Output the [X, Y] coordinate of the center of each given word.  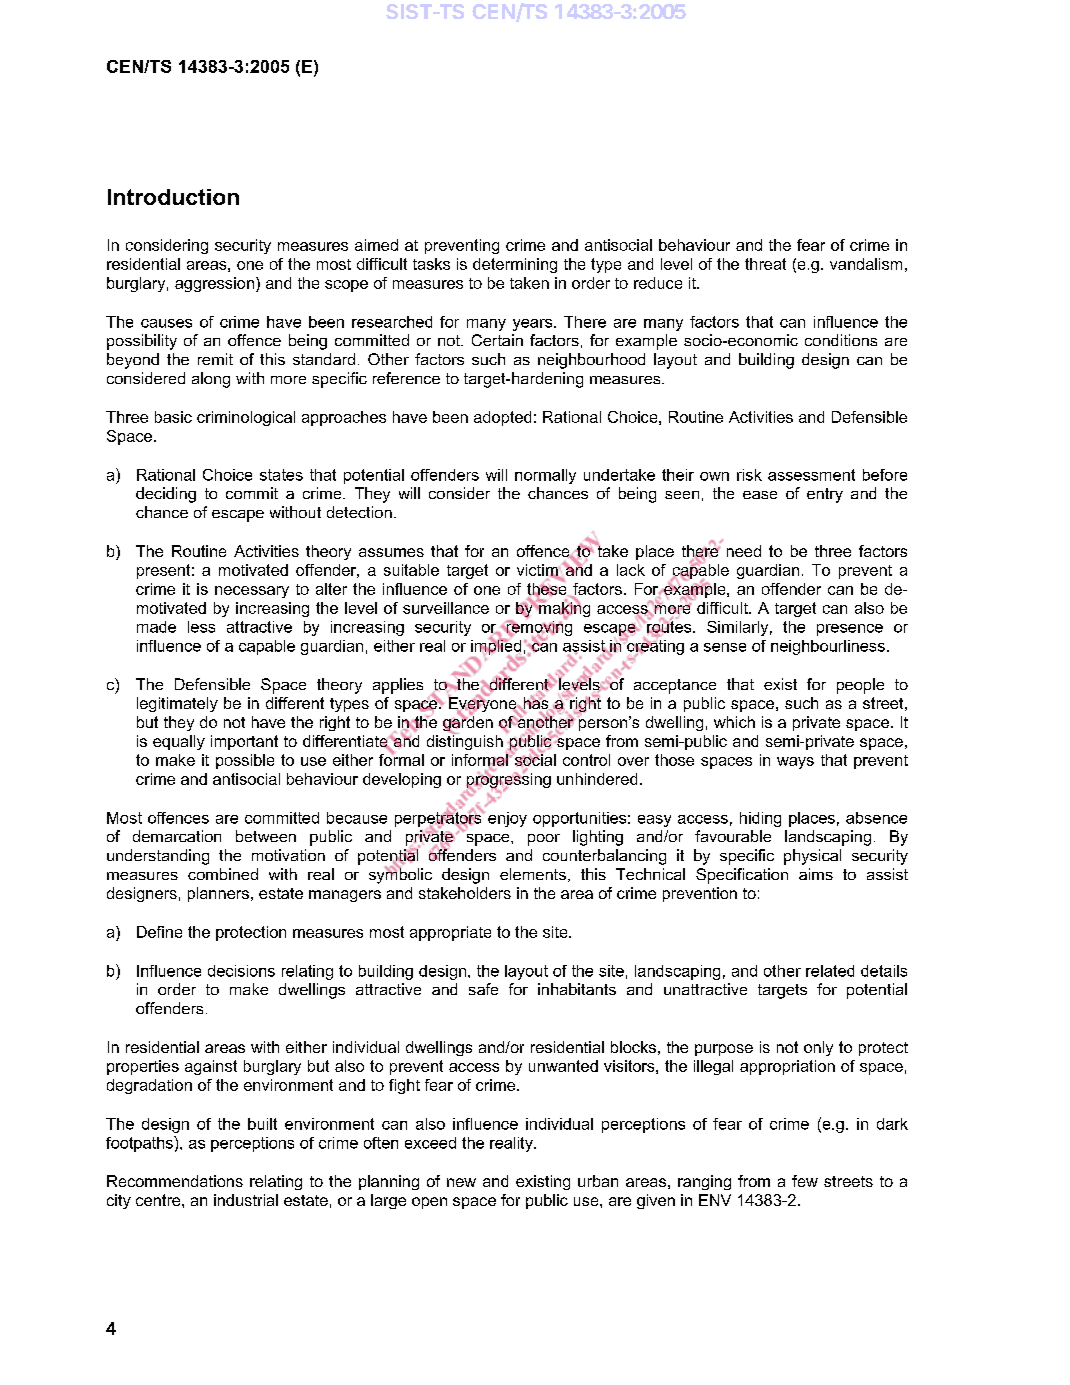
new [461, 1182]
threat [765, 264]
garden [468, 724]
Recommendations [175, 1181]
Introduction [173, 197]
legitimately [177, 704]
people [860, 686]
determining [515, 265]
